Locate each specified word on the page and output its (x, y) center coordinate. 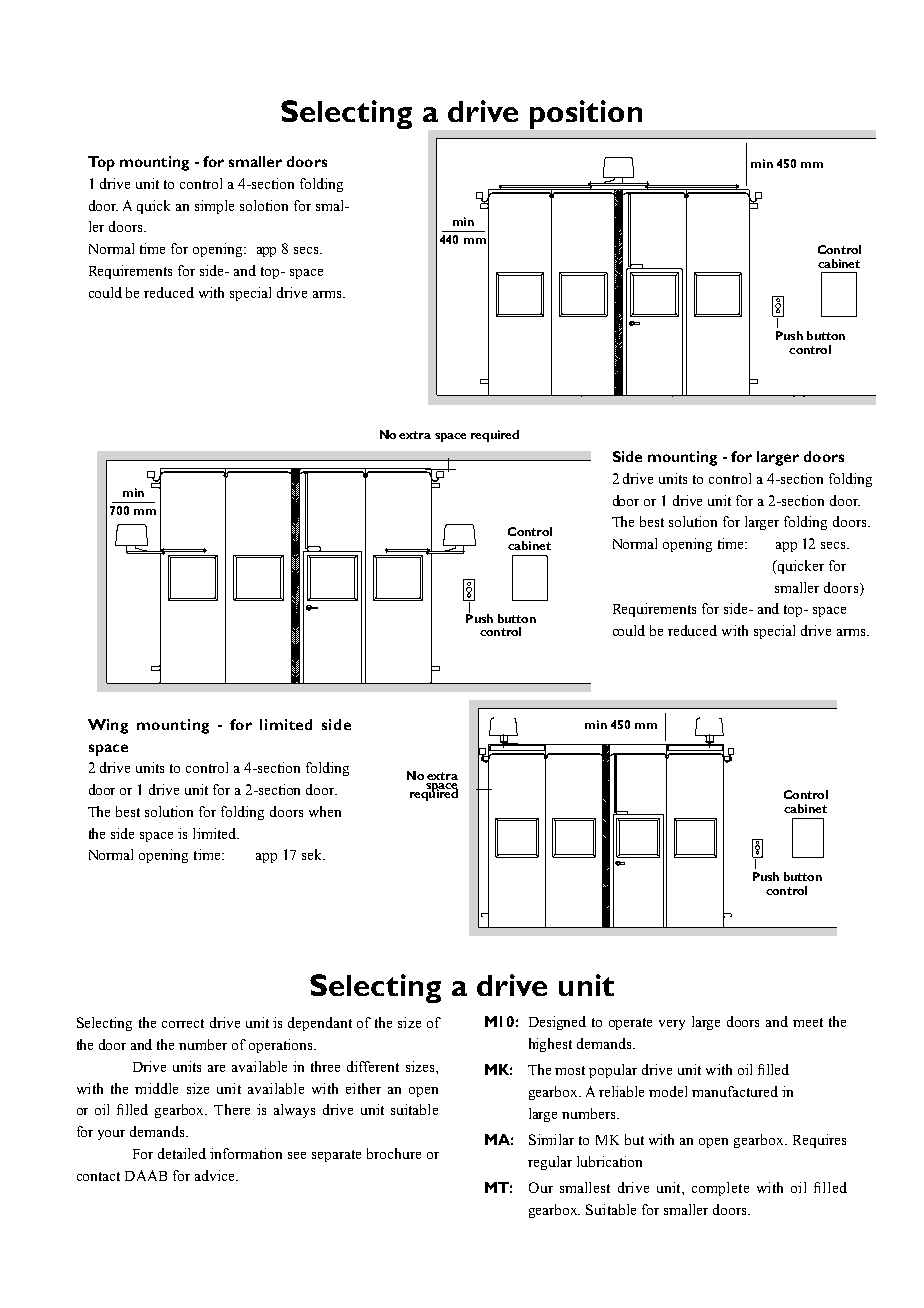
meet (808, 1022)
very (672, 1025)
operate (630, 1024)
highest (550, 1045)
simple (214, 207)
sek (313, 854)
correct (183, 1023)
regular (550, 1163)
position (586, 114)
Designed (557, 1023)
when (325, 811)
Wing (108, 726)
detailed (182, 1153)
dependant (320, 1024)
